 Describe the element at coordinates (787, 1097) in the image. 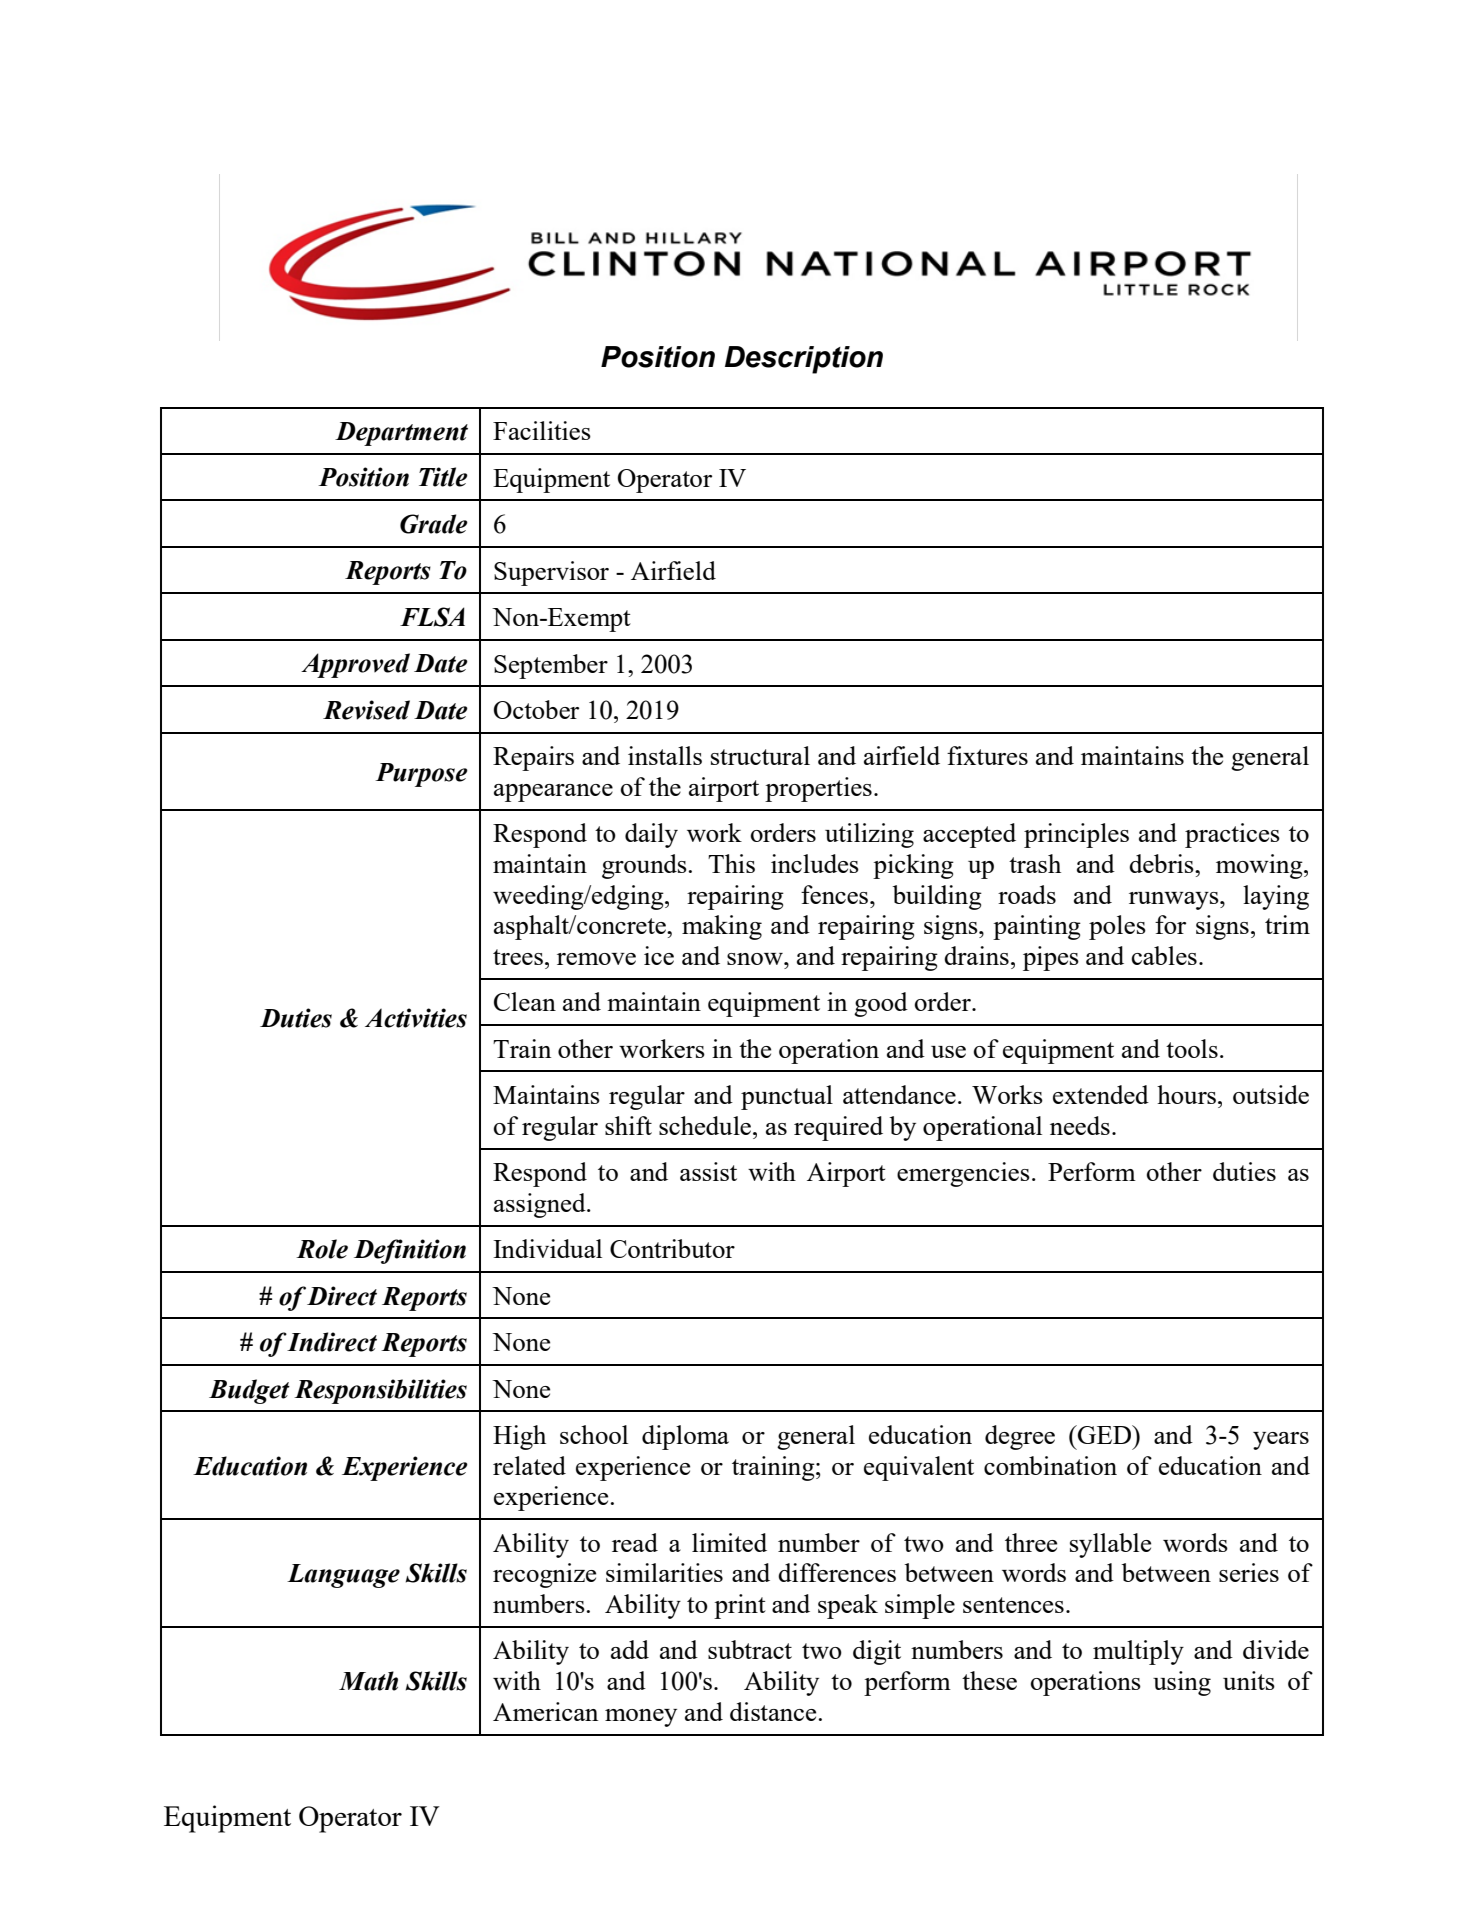

I see `punctual` at that location.
